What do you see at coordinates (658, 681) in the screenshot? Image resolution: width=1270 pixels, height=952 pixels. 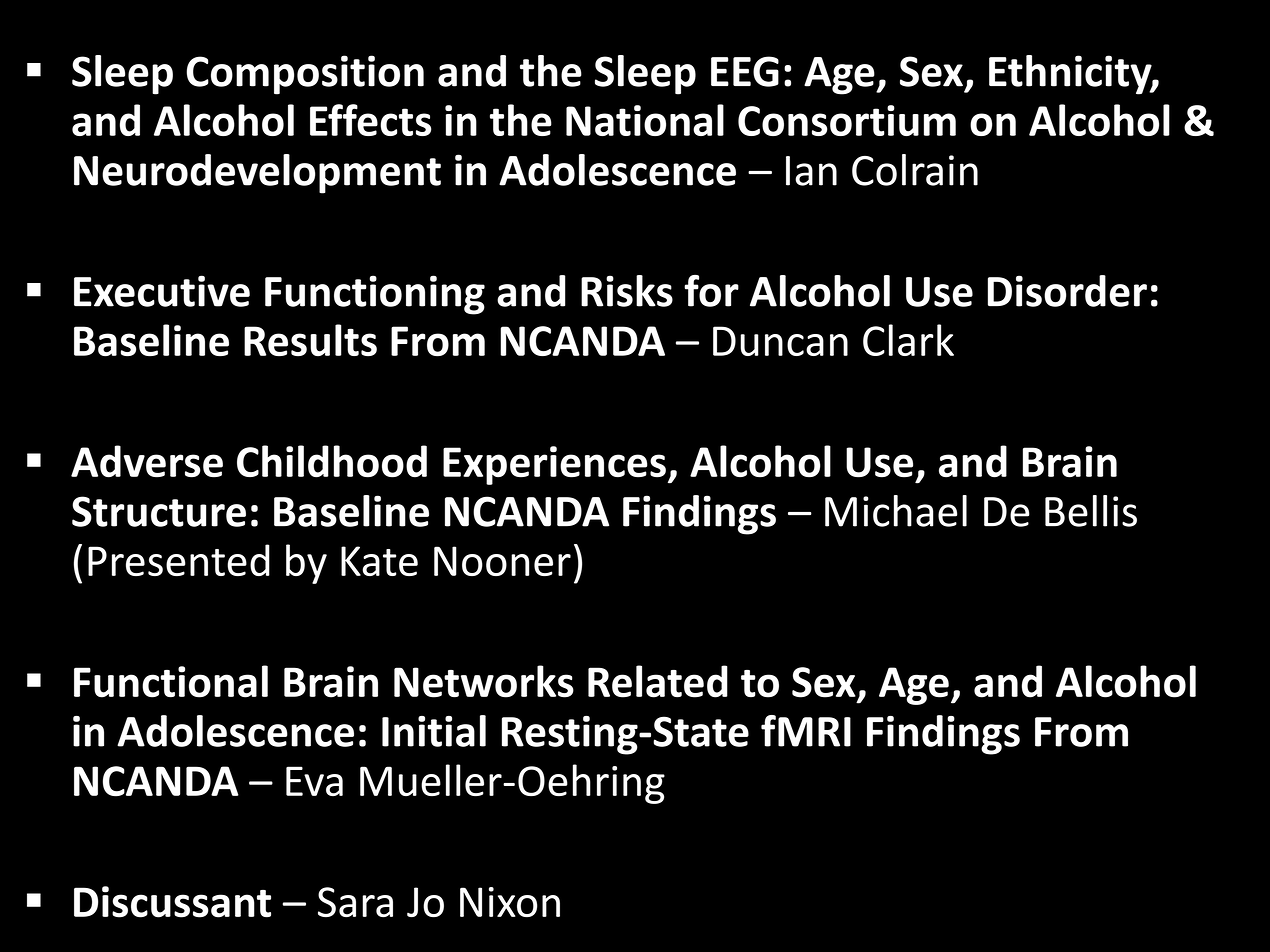 I see `Related` at bounding box center [658, 681].
